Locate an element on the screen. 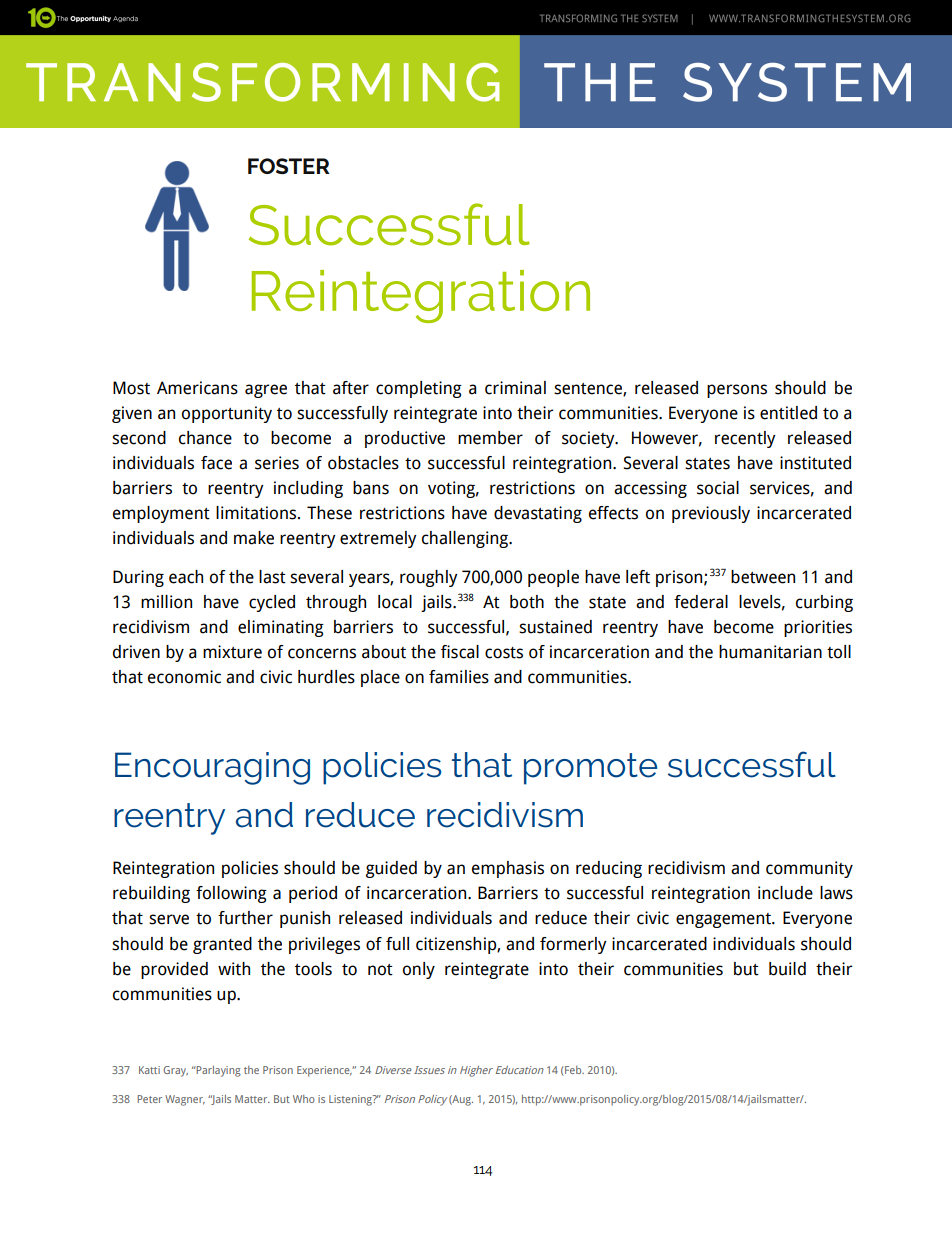 This screenshot has width=952, height=1233. member is located at coordinates (490, 438).
